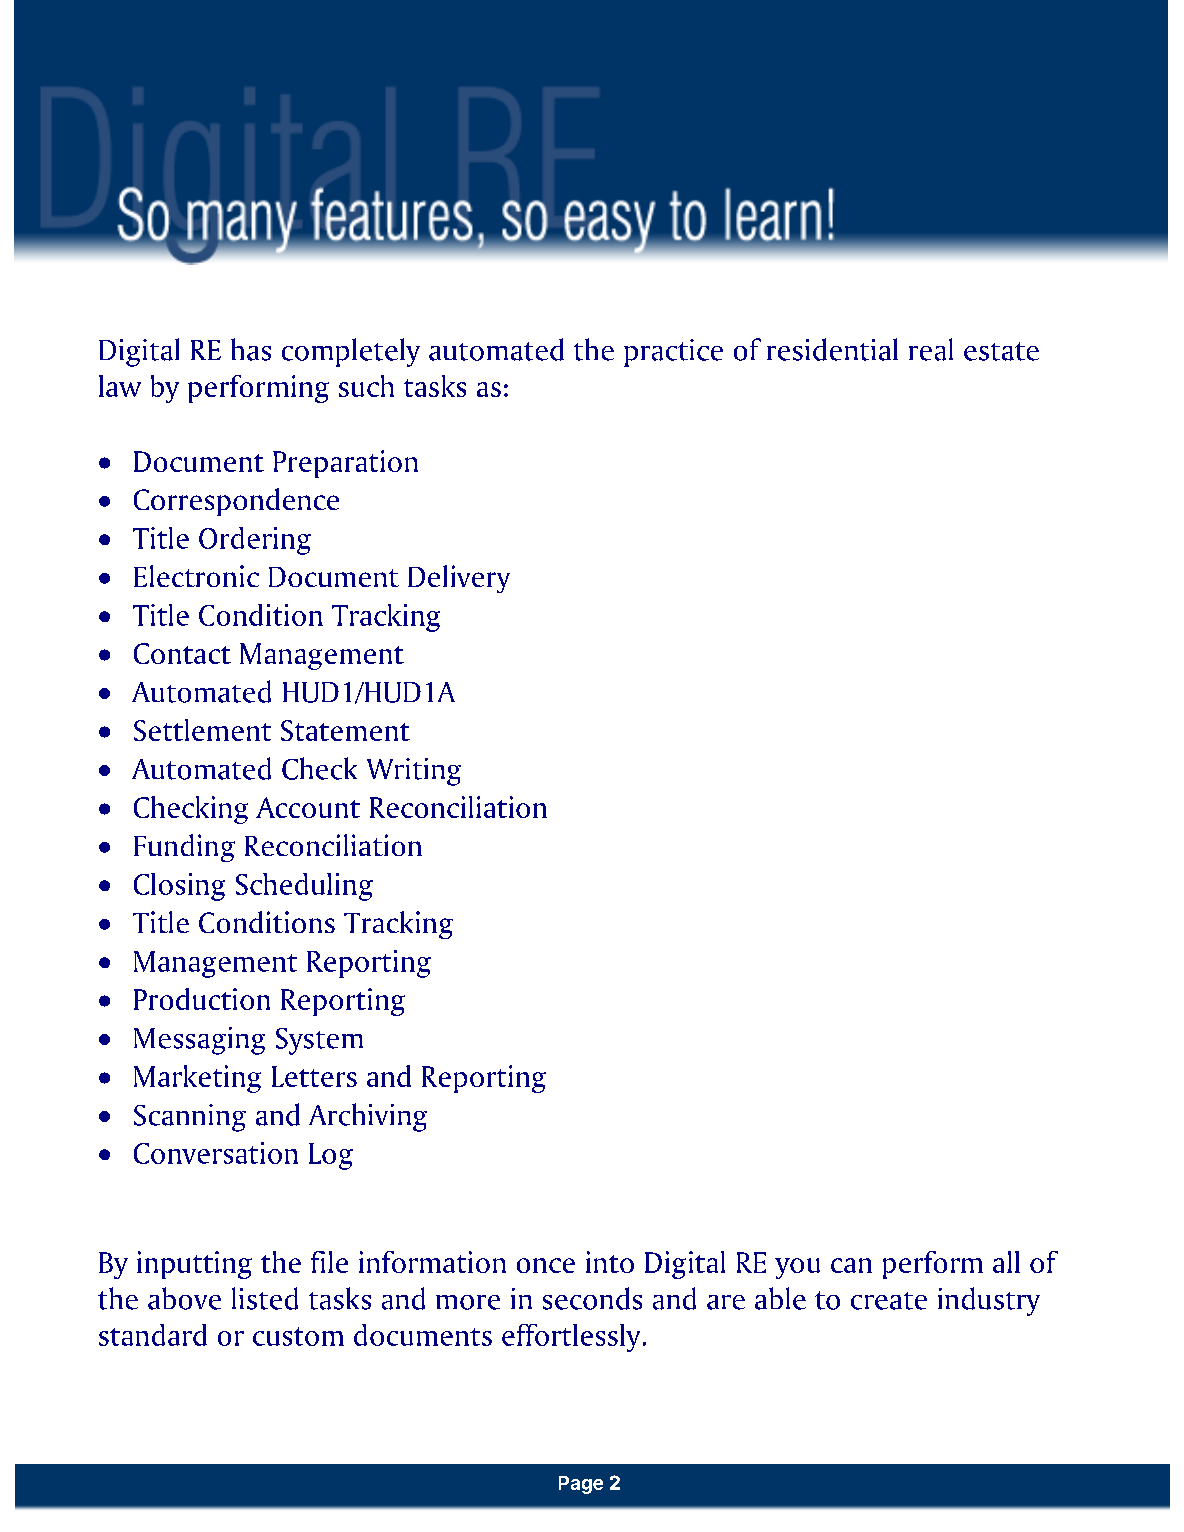 Image resolution: width=1184 pixels, height=1532 pixels. I want to click on Writing, so click(414, 772).
